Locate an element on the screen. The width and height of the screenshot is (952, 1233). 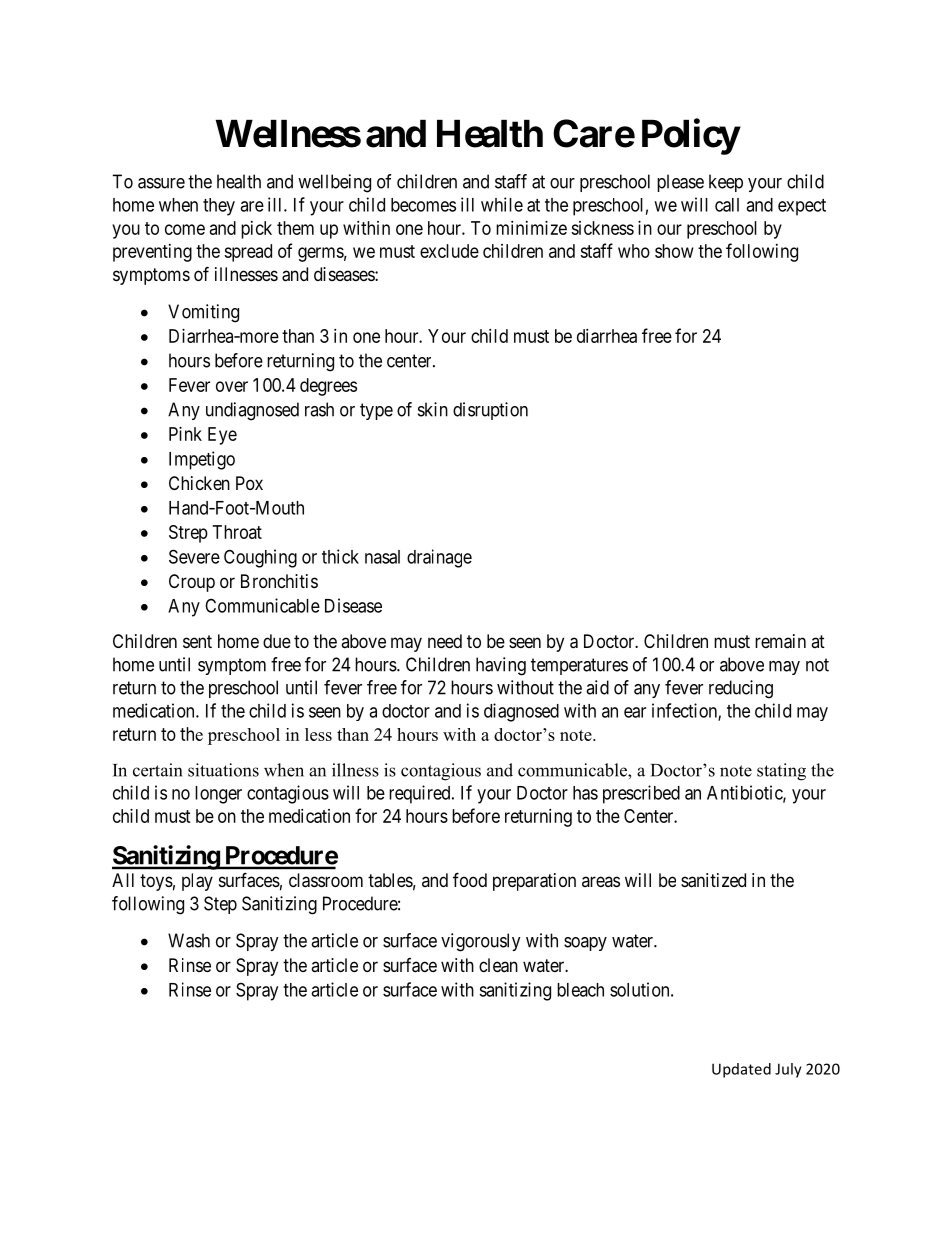
while is located at coordinates (502, 204).
